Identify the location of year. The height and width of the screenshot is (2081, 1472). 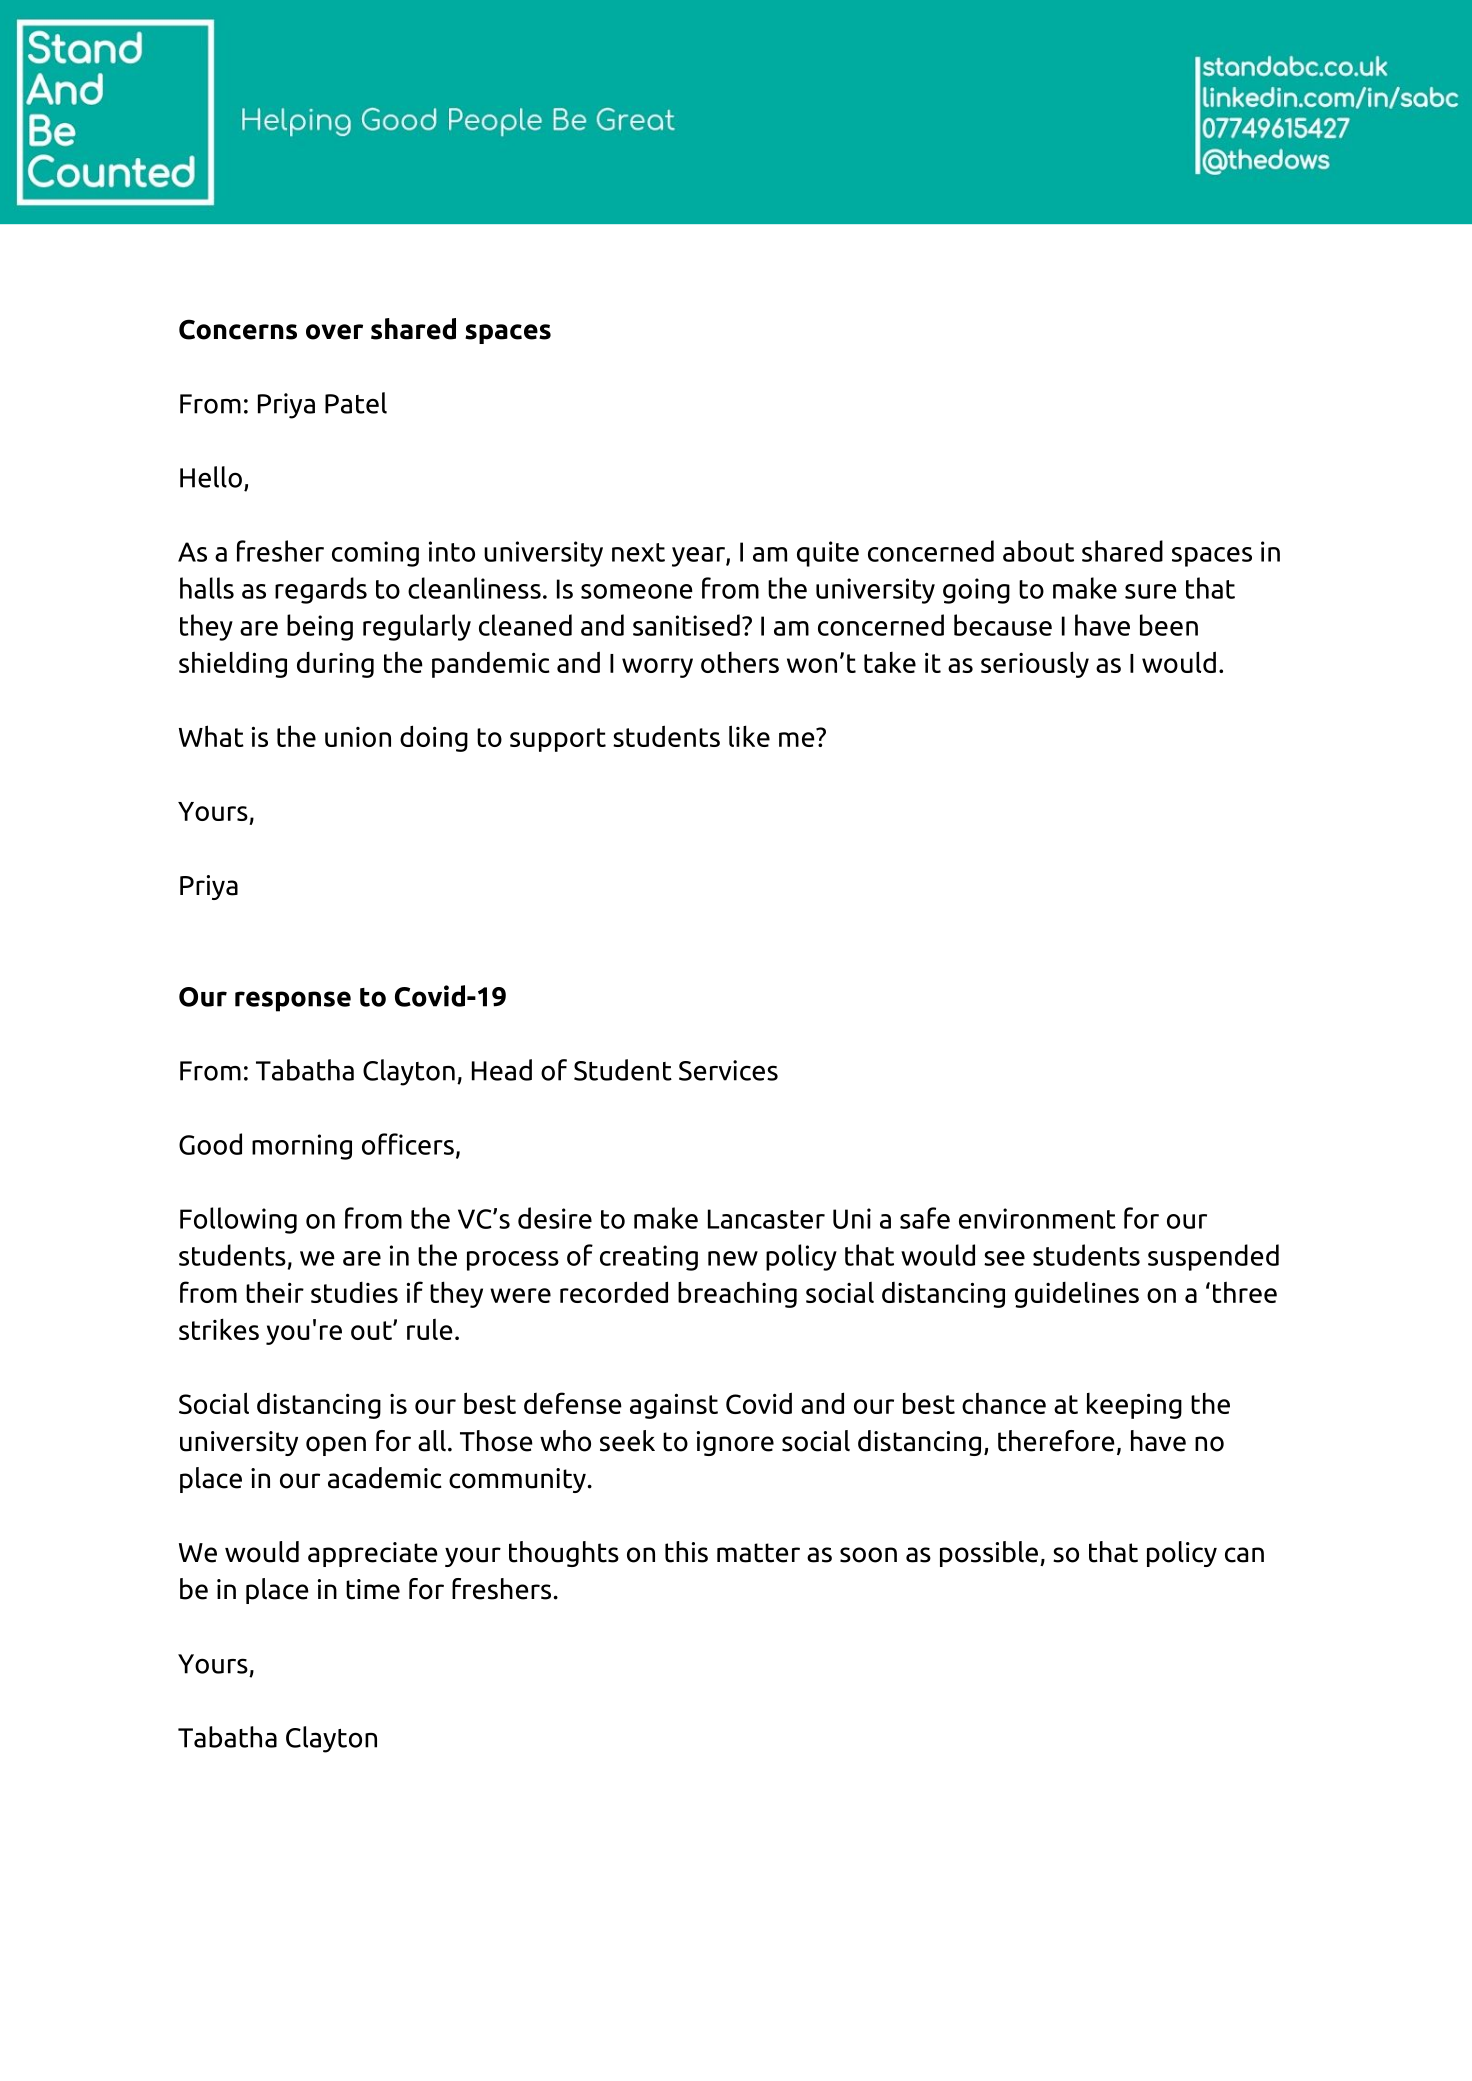
(699, 557).
